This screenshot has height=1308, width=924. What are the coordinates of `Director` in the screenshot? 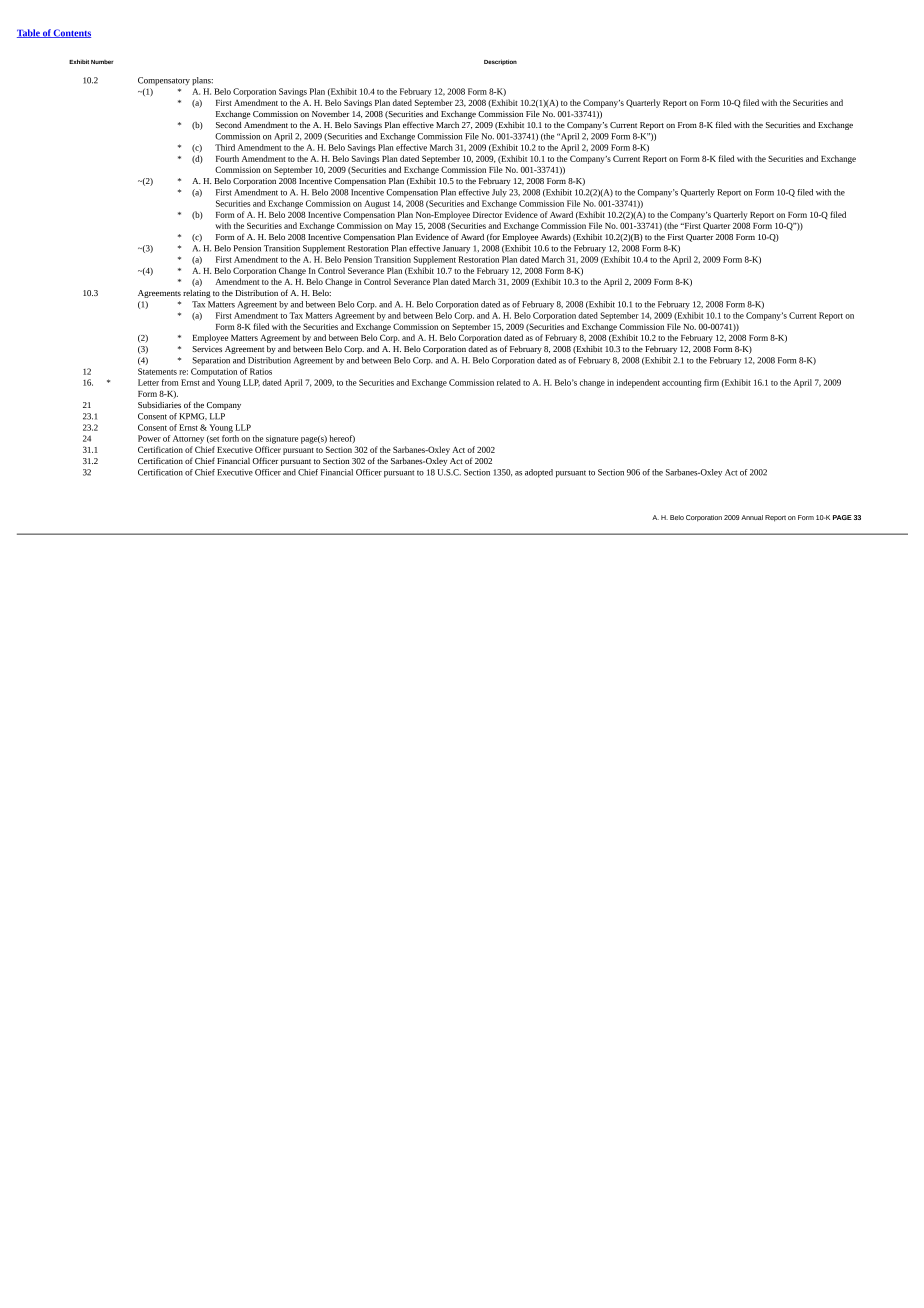 It's located at (487, 215).
